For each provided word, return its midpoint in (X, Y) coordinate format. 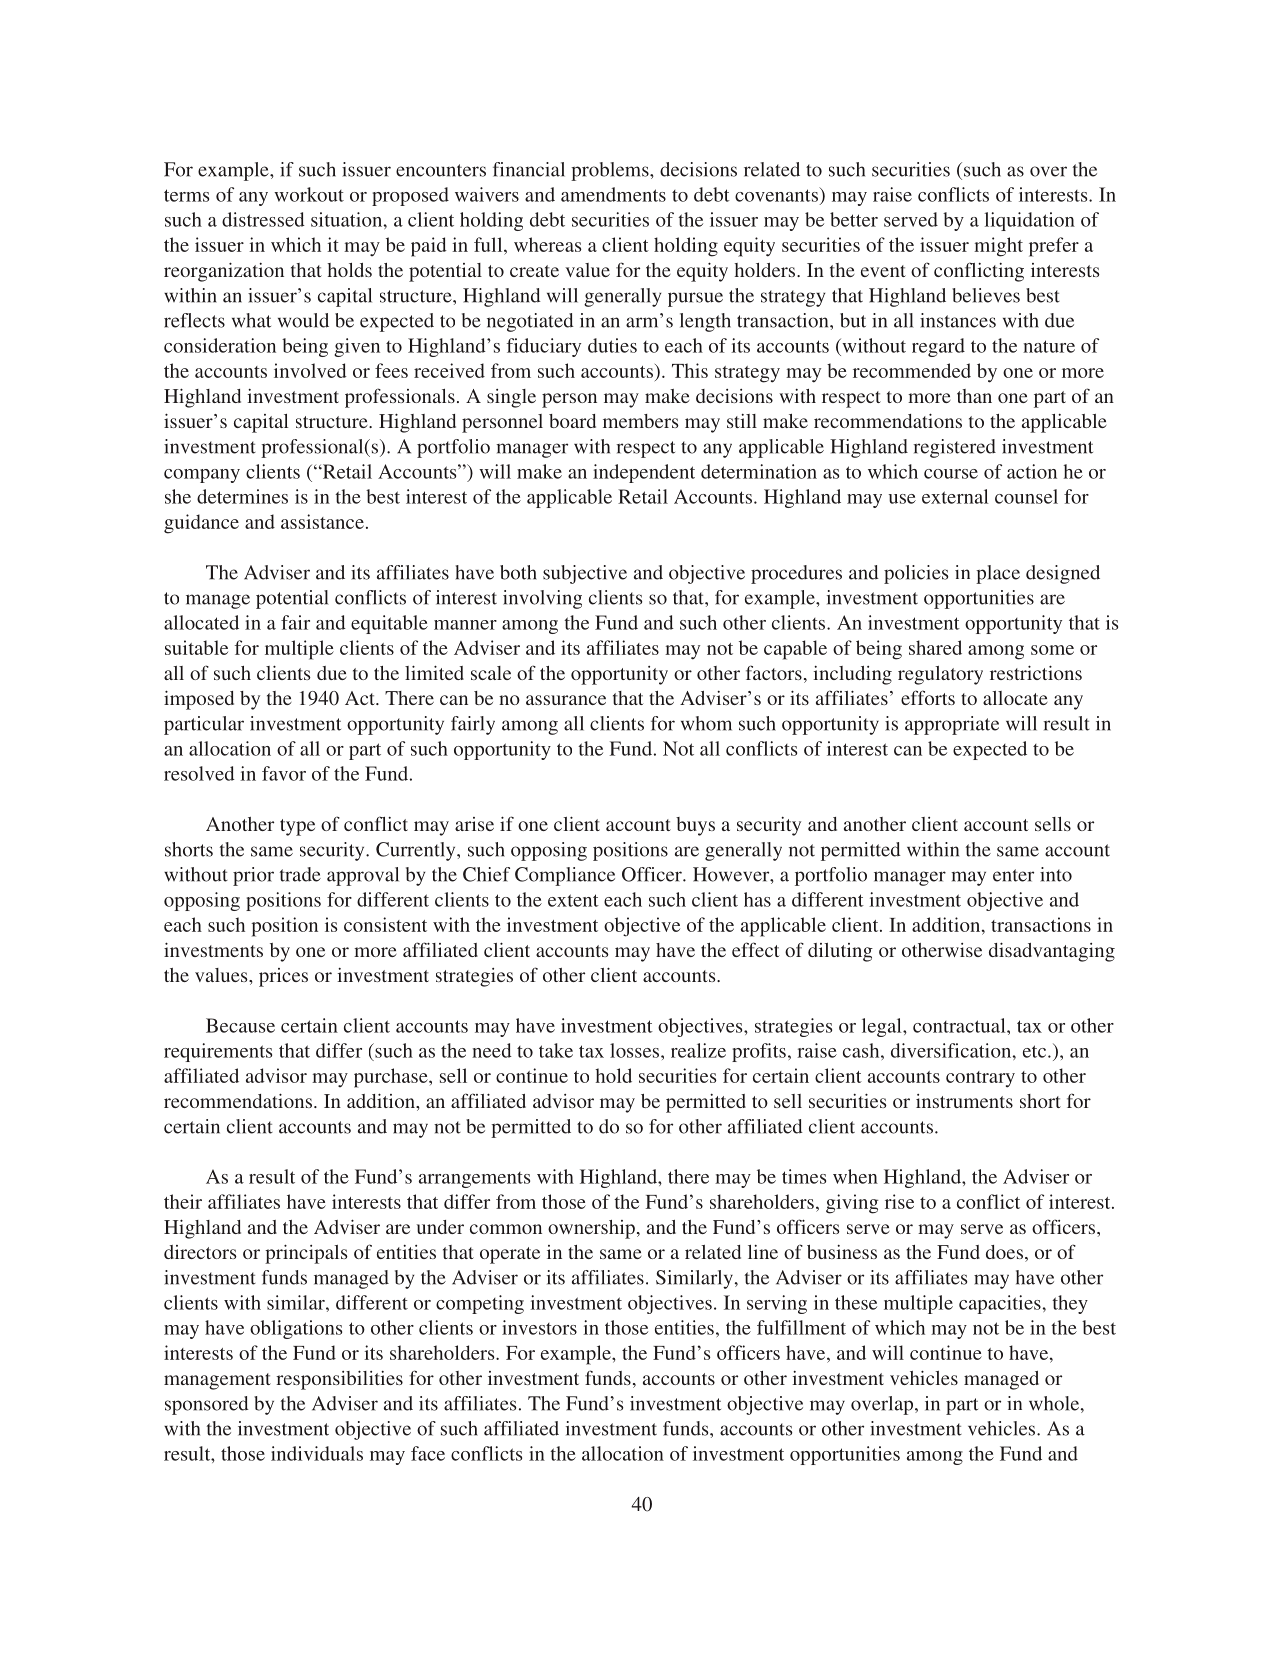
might (998, 247)
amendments (613, 194)
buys (695, 826)
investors (539, 1327)
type (297, 827)
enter (1013, 875)
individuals (317, 1453)
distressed (263, 219)
